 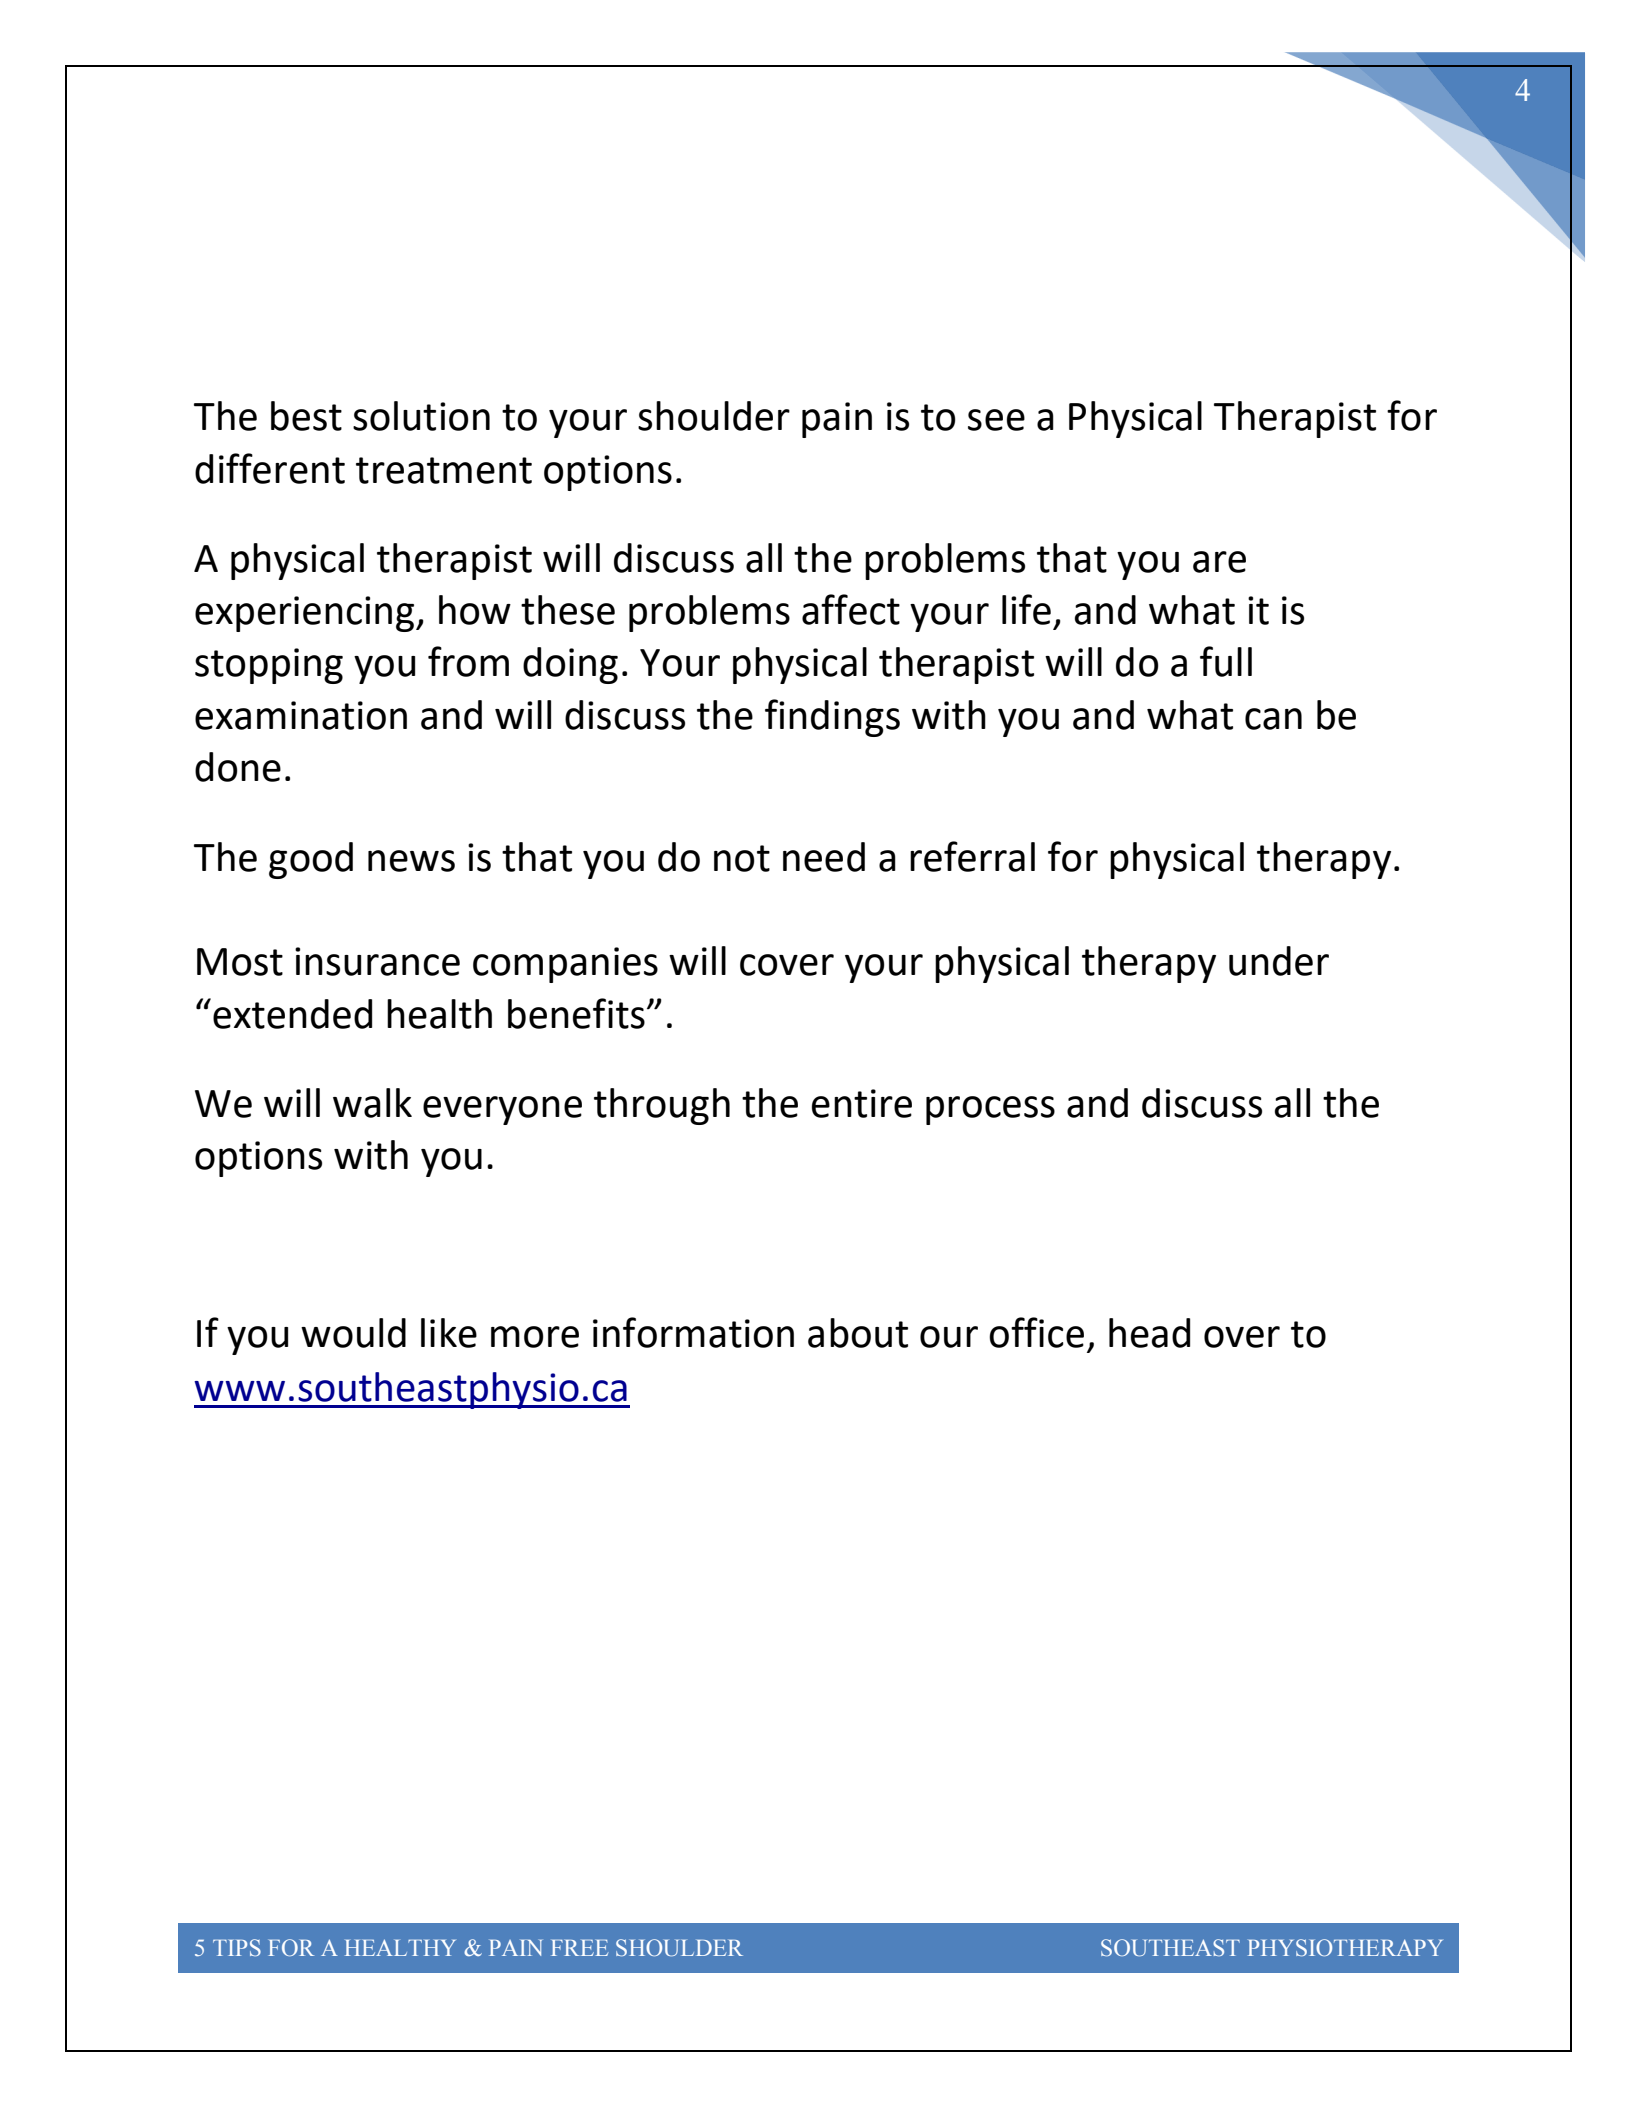 I want to click on under, so click(x=1279, y=961).
